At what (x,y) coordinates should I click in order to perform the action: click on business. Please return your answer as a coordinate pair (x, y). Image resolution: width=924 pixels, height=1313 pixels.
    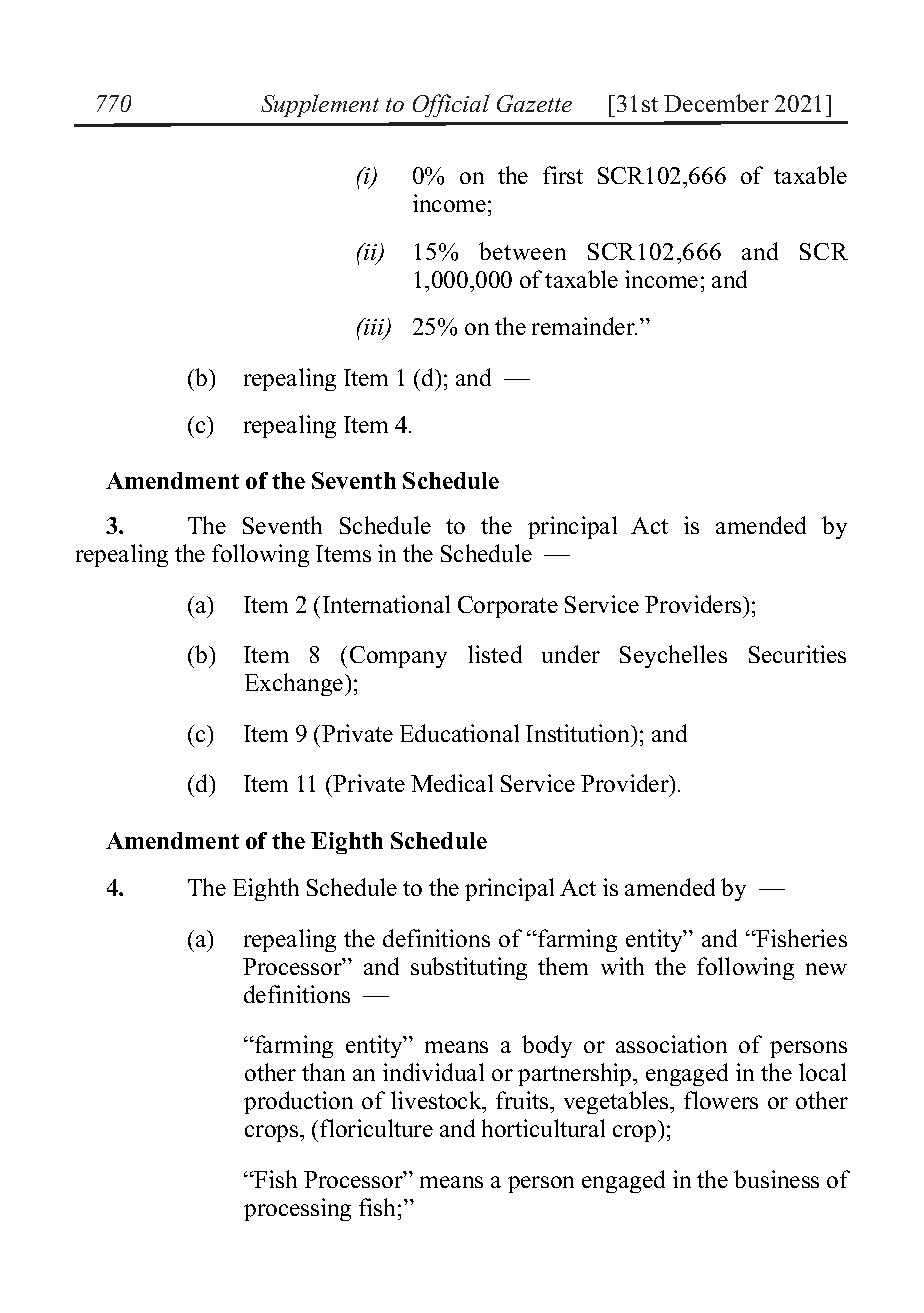
    Looking at the image, I should click on (776, 1179).
